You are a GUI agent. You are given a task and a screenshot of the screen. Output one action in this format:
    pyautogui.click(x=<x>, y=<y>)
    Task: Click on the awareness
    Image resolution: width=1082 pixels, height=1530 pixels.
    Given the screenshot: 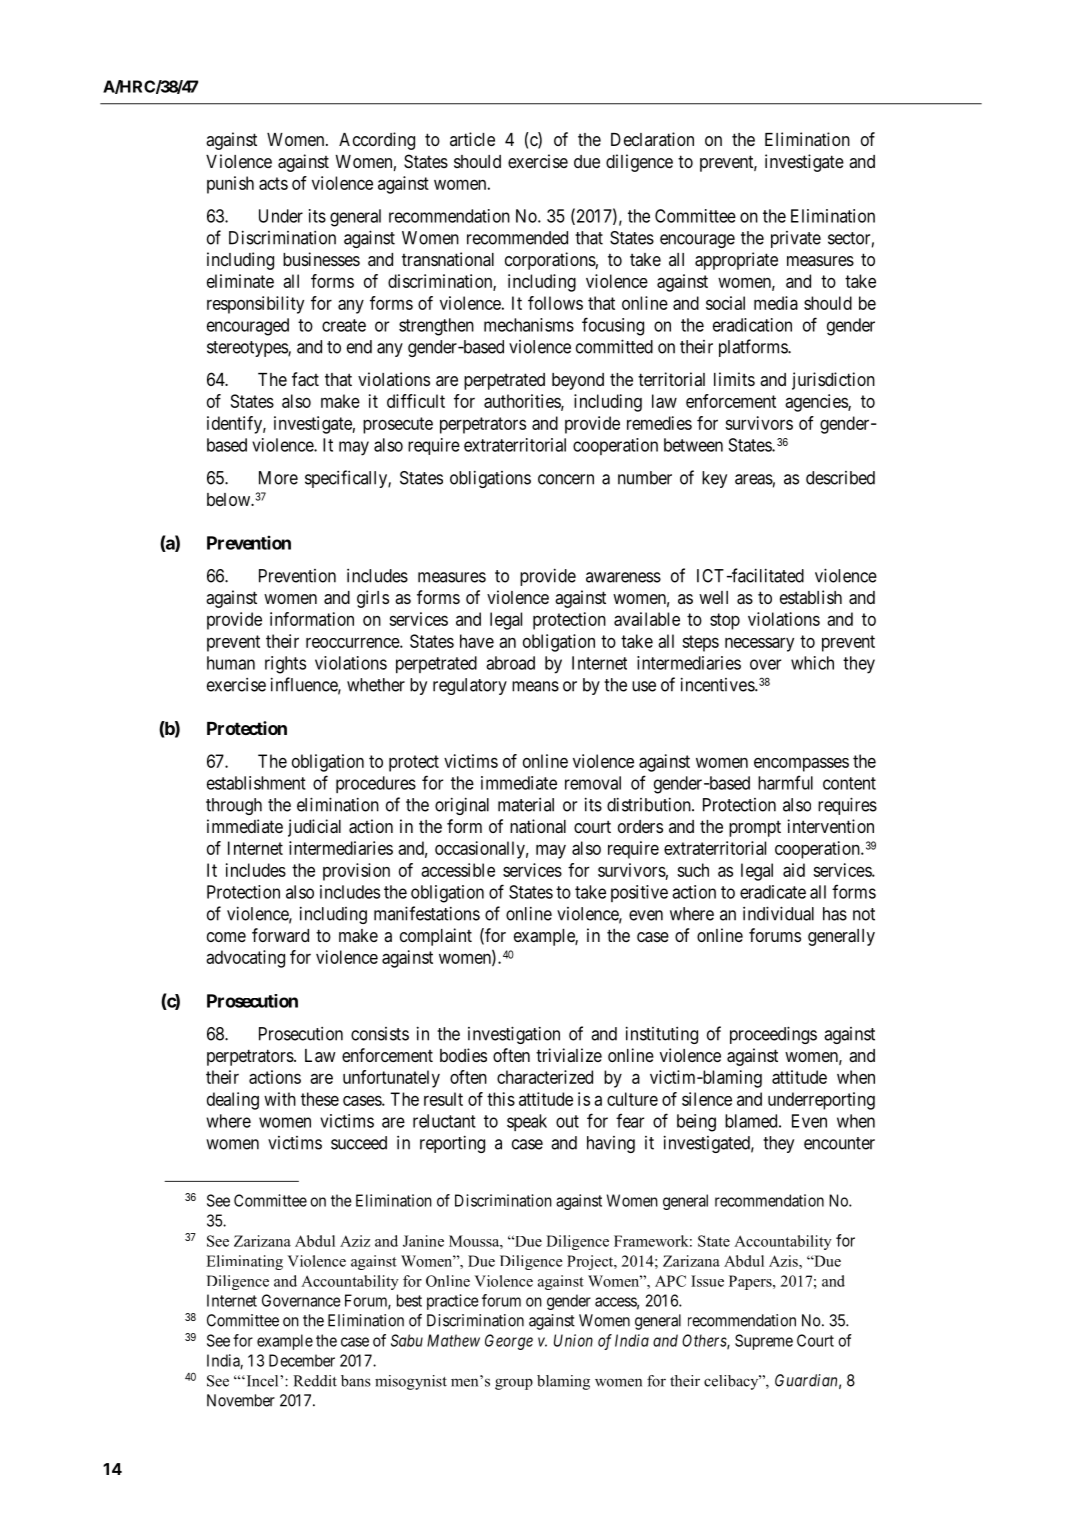 What is the action you would take?
    pyautogui.click(x=623, y=577)
